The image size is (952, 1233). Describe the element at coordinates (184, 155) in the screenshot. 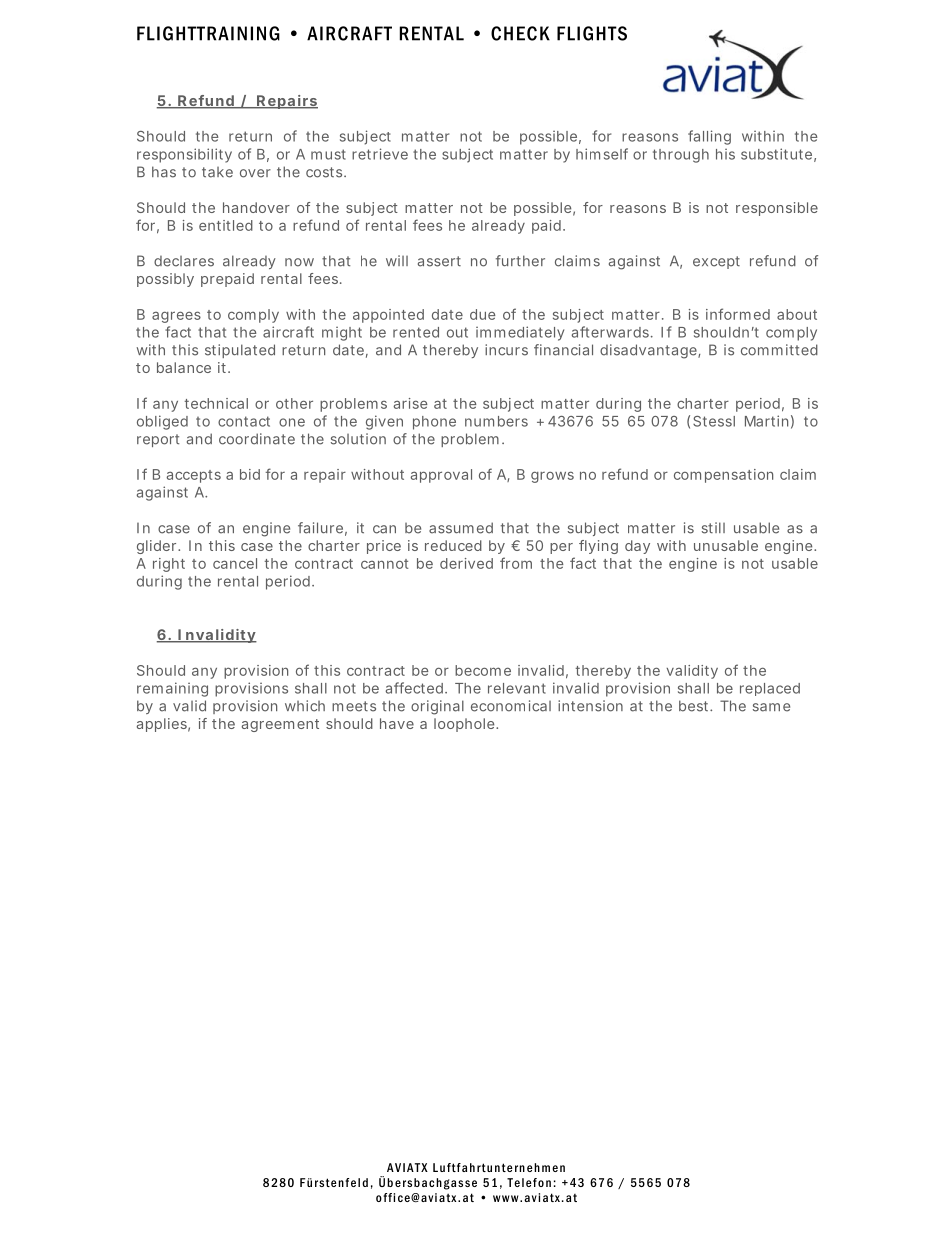

I see `responsibility` at that location.
